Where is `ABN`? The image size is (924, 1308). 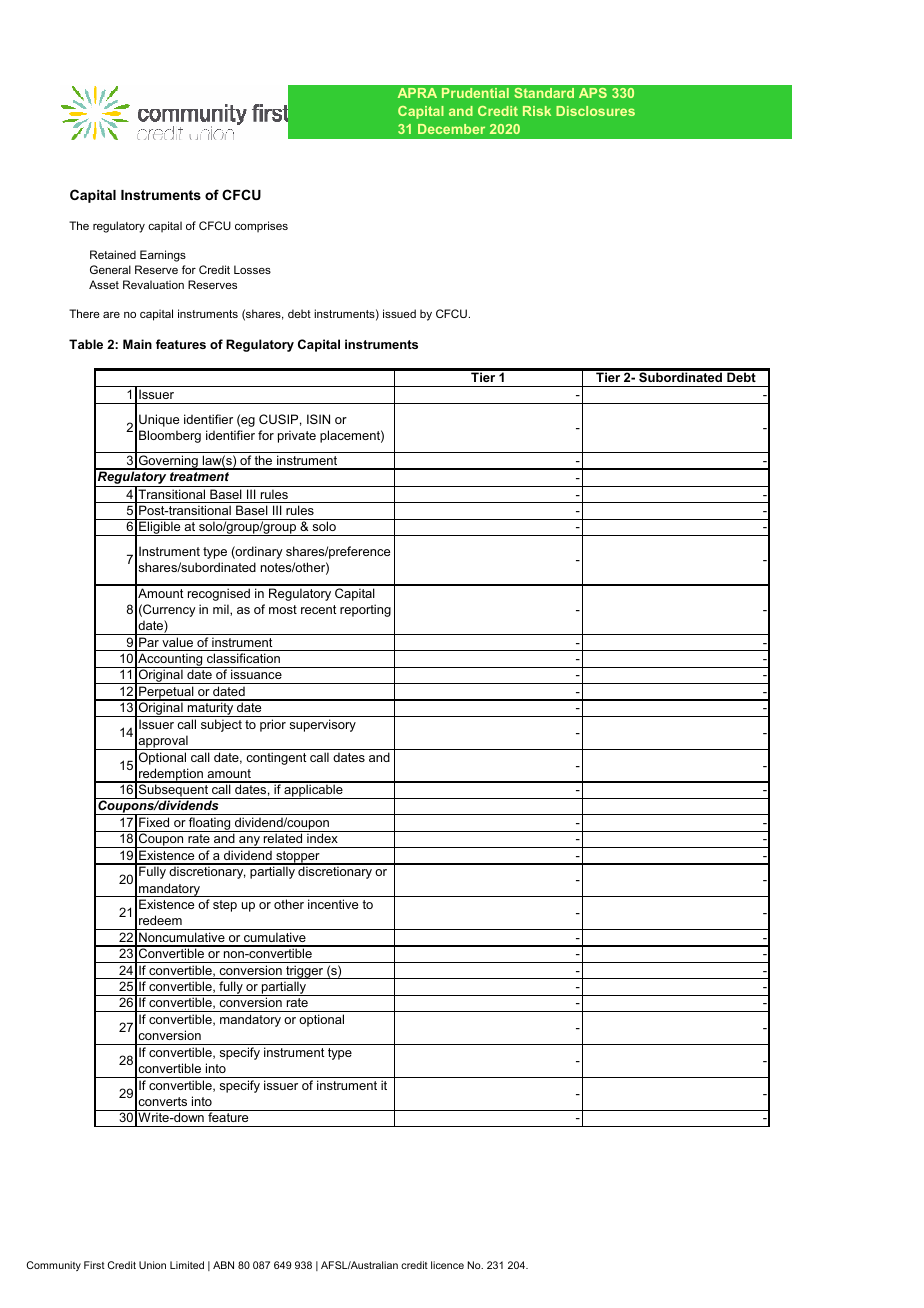 ABN is located at coordinates (223, 1265).
